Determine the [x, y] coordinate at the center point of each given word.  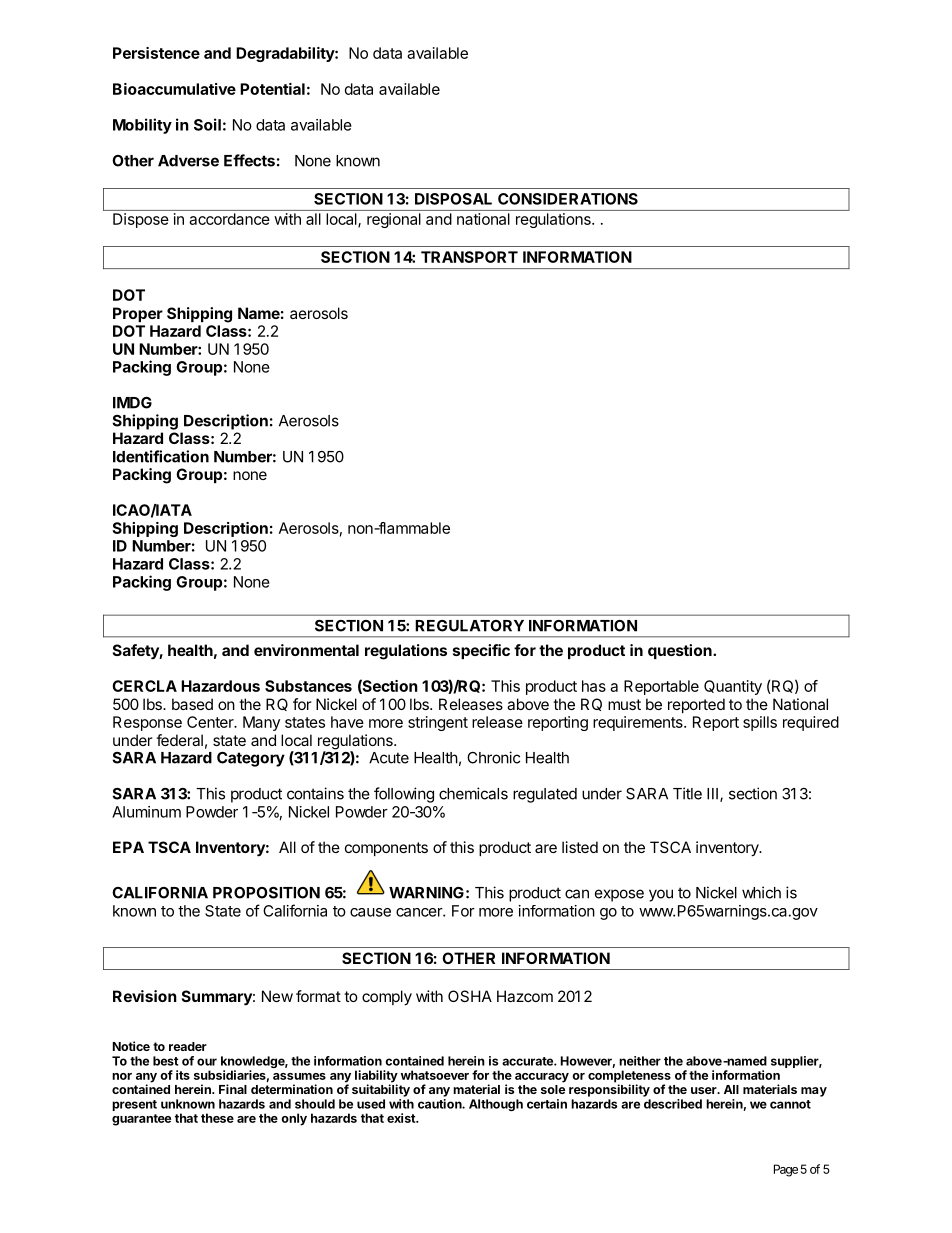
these [217, 1118]
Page [786, 1170]
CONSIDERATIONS [568, 199]
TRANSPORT [469, 257]
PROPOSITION [266, 893]
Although [496, 1105]
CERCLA [144, 686]
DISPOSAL [453, 199]
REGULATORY [469, 626]
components [386, 849]
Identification [161, 456]
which [761, 892]
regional [394, 220]
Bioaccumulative [174, 89]
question [681, 651]
